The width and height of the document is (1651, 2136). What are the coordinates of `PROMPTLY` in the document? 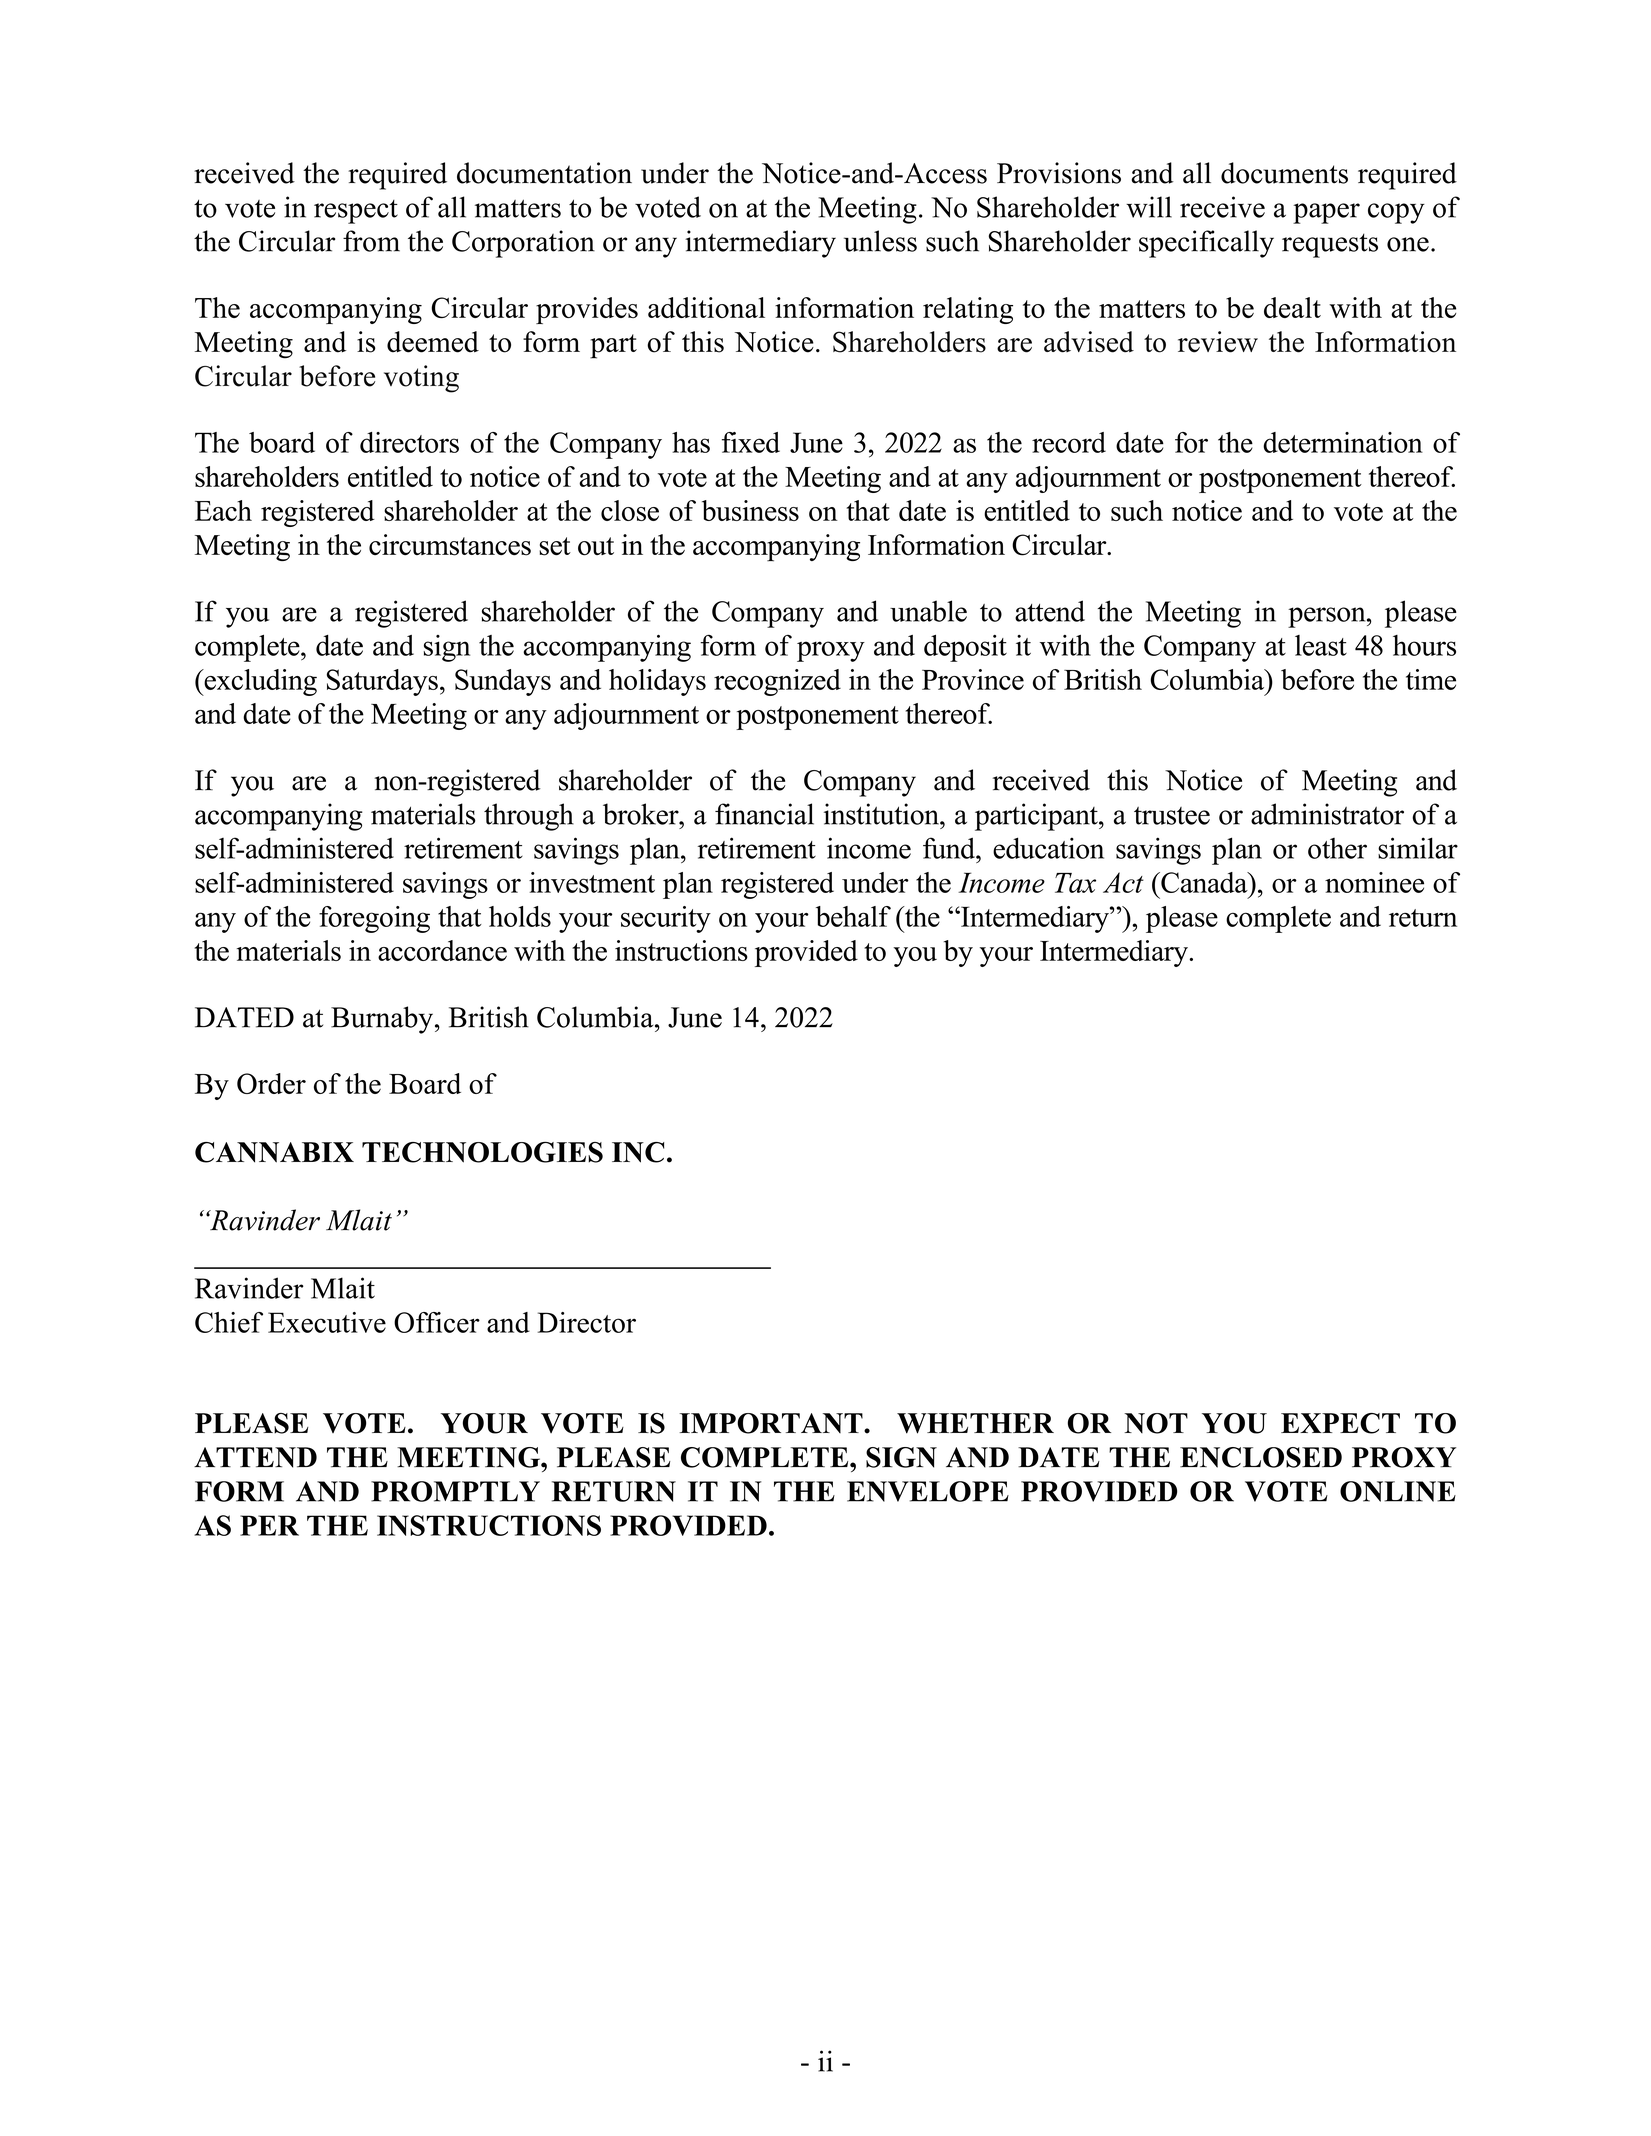 It's located at (455, 1491).
